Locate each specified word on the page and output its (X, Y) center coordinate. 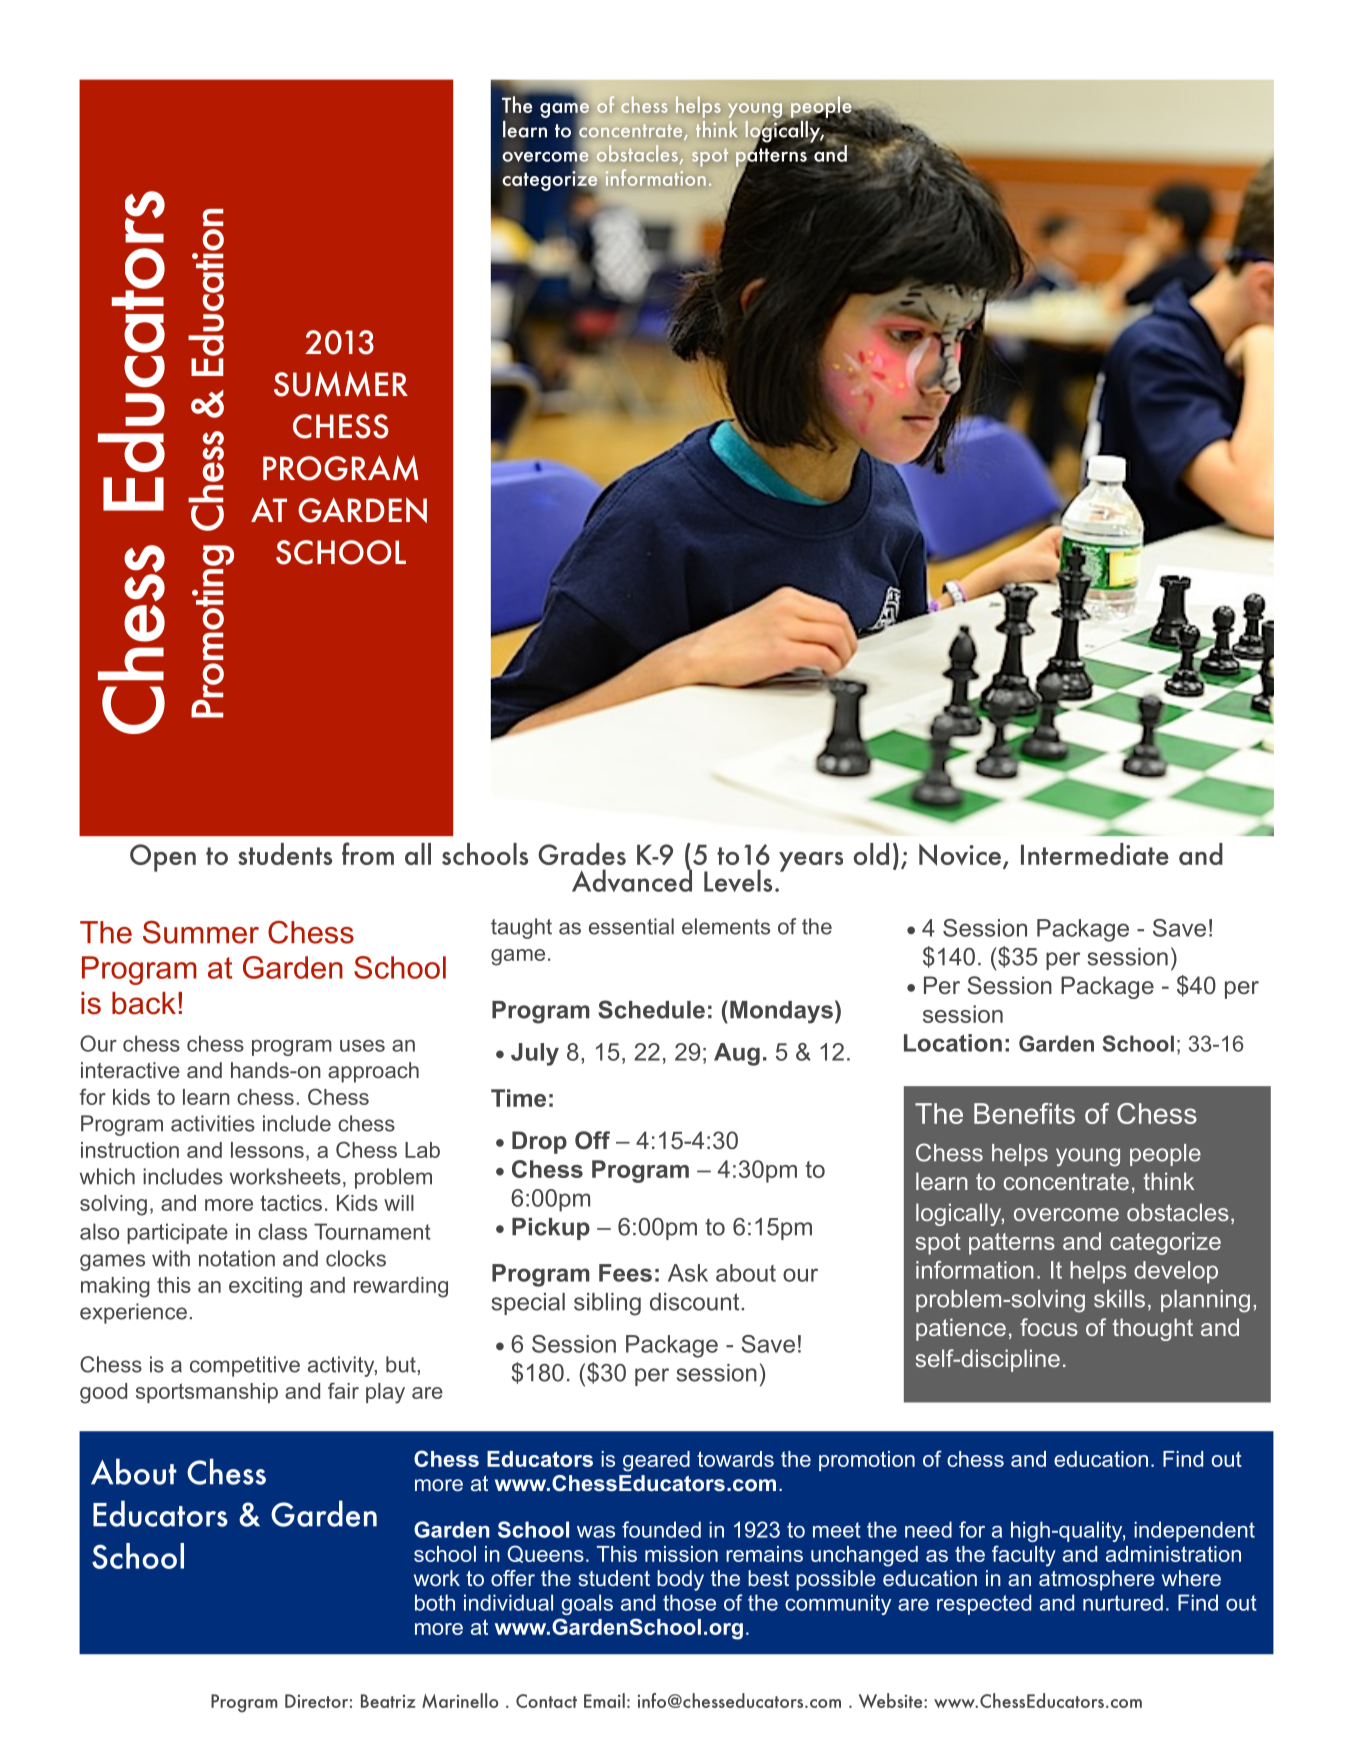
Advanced (632, 879)
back (144, 1003)
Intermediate (1095, 854)
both (435, 1602)
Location (953, 1043)
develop (1176, 1272)
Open (163, 858)
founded (661, 1529)
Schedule (651, 1009)
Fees (625, 1273)
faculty (1024, 1556)
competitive (245, 1366)
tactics (291, 1203)
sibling (607, 1304)
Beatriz (388, 1701)
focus (1049, 1327)
